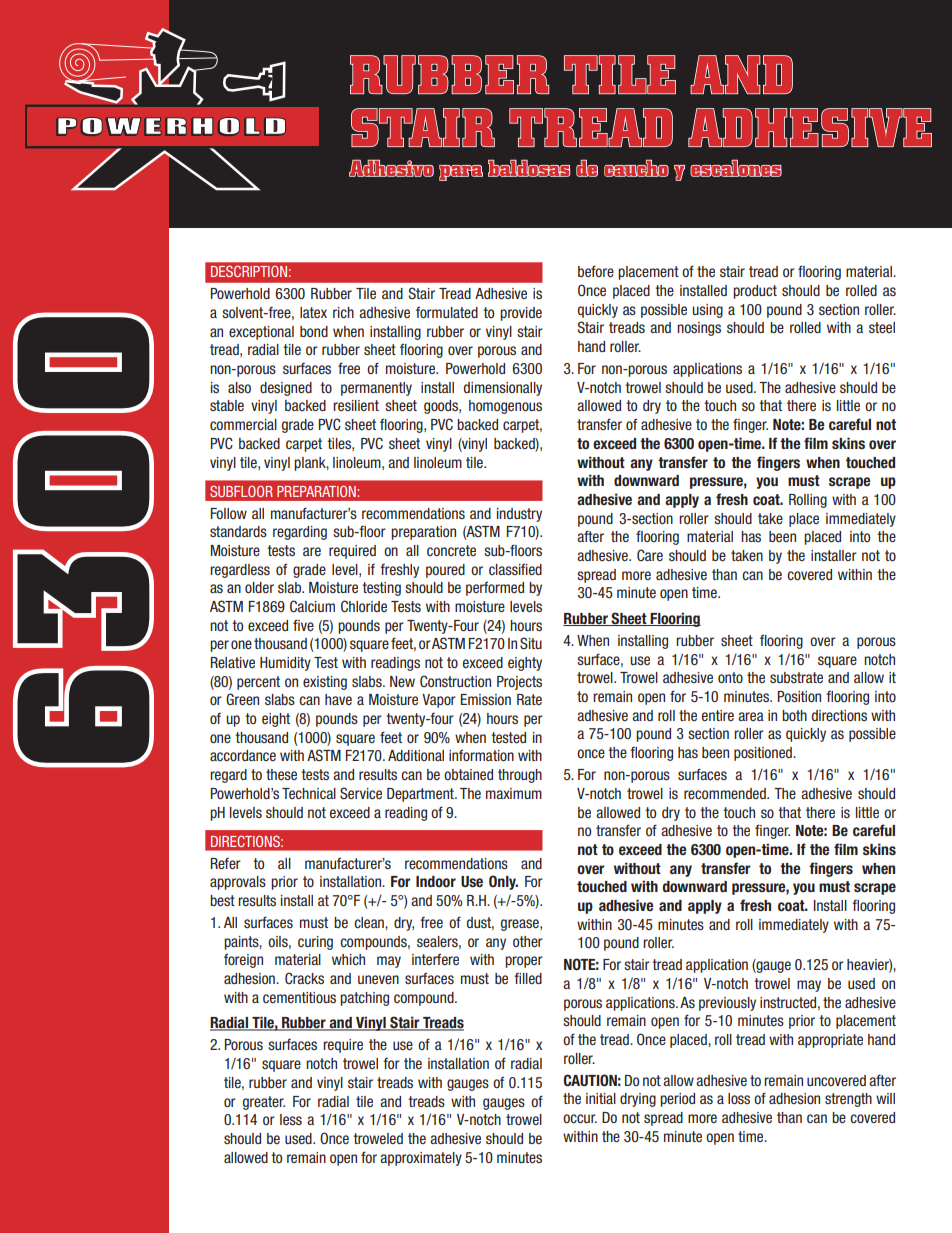 This screenshot has width=952, height=1233. What do you see at coordinates (264, 1103) in the screenshot?
I see `greater` at bounding box center [264, 1103].
